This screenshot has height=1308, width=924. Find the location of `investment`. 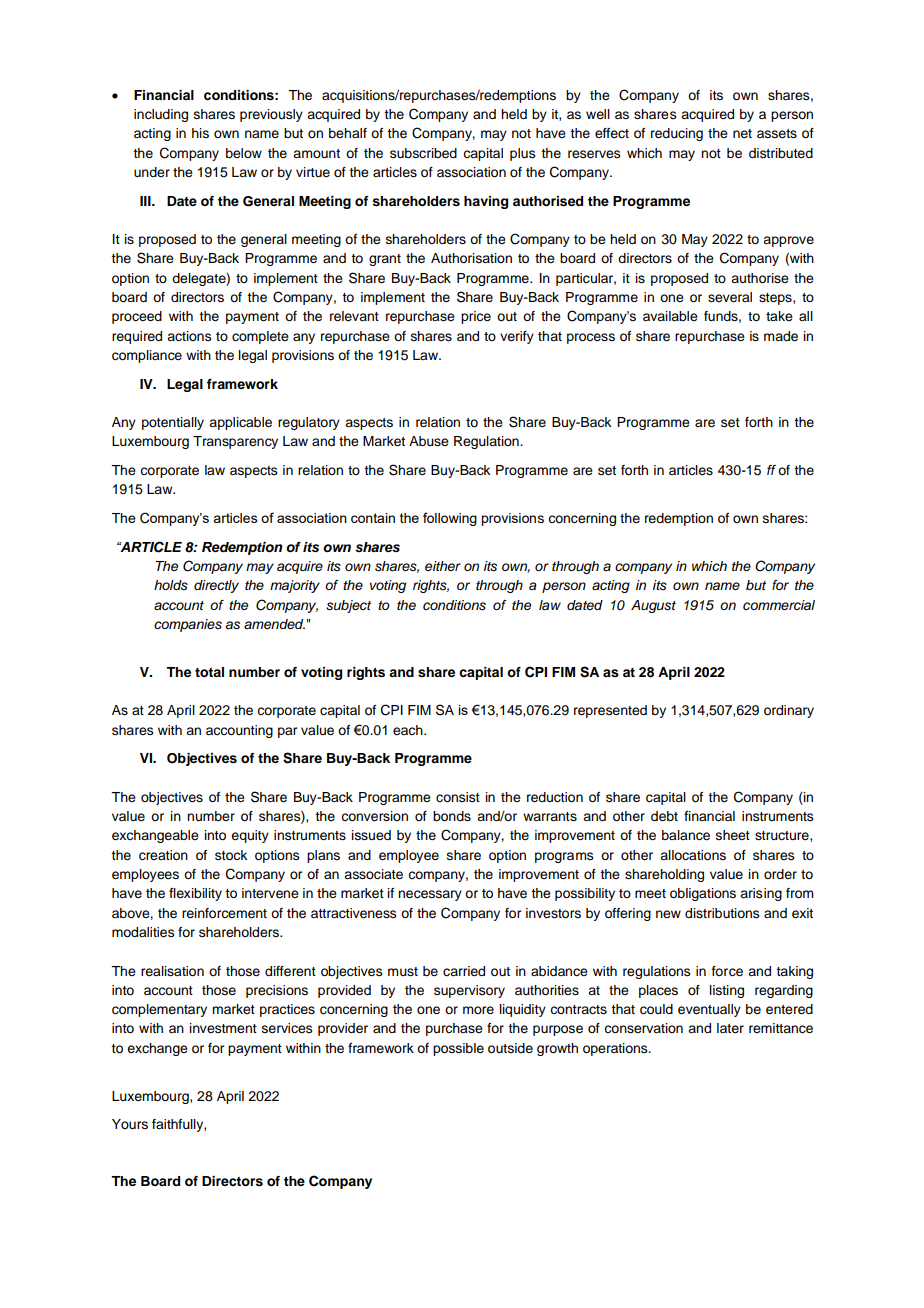

investment is located at coordinates (223, 1028).
